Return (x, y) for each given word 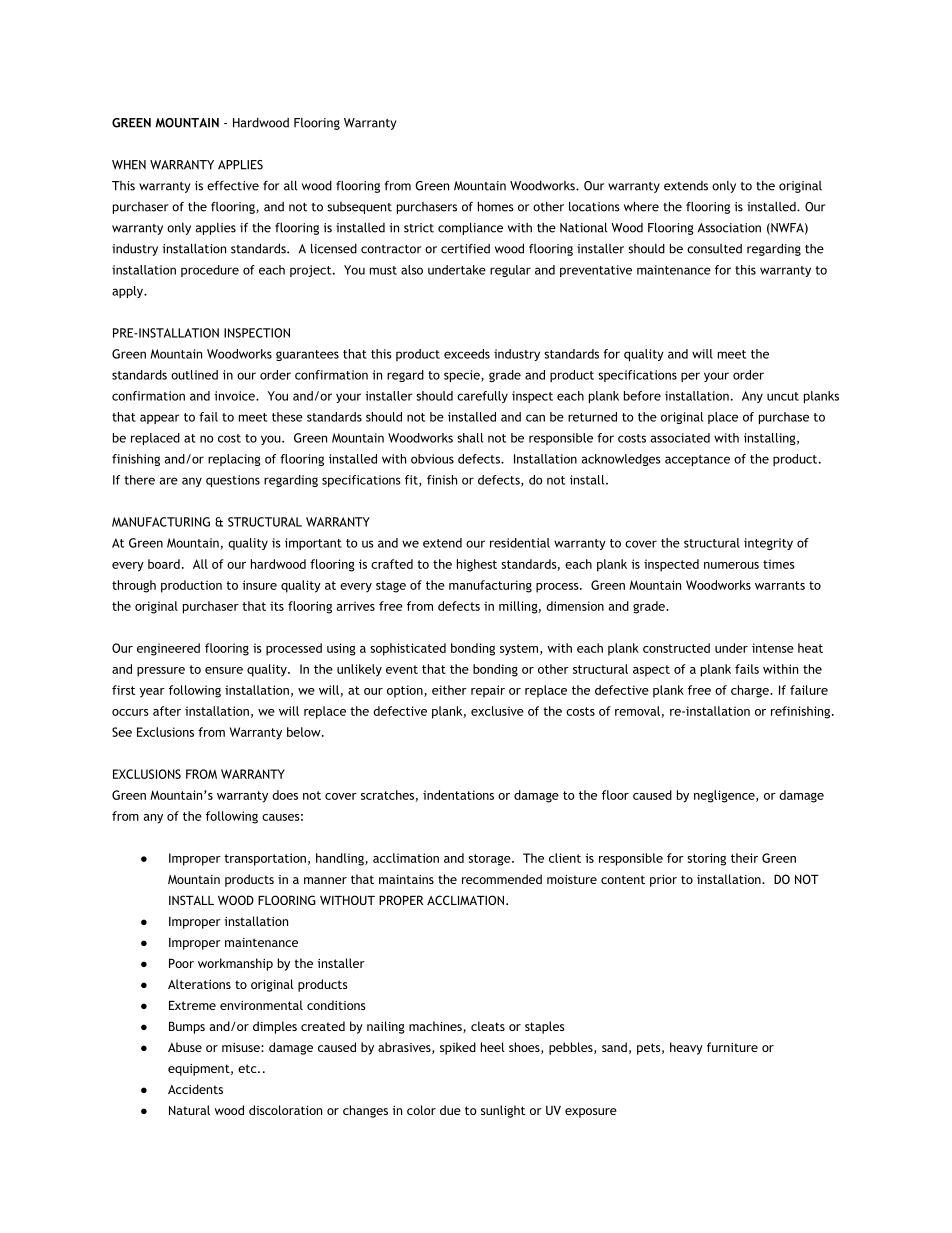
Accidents (195, 1089)
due (450, 1110)
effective (233, 186)
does (285, 795)
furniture (732, 1047)
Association (729, 228)
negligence (725, 796)
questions (233, 481)
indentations (458, 795)
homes (496, 206)
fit (412, 481)
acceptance (697, 460)
